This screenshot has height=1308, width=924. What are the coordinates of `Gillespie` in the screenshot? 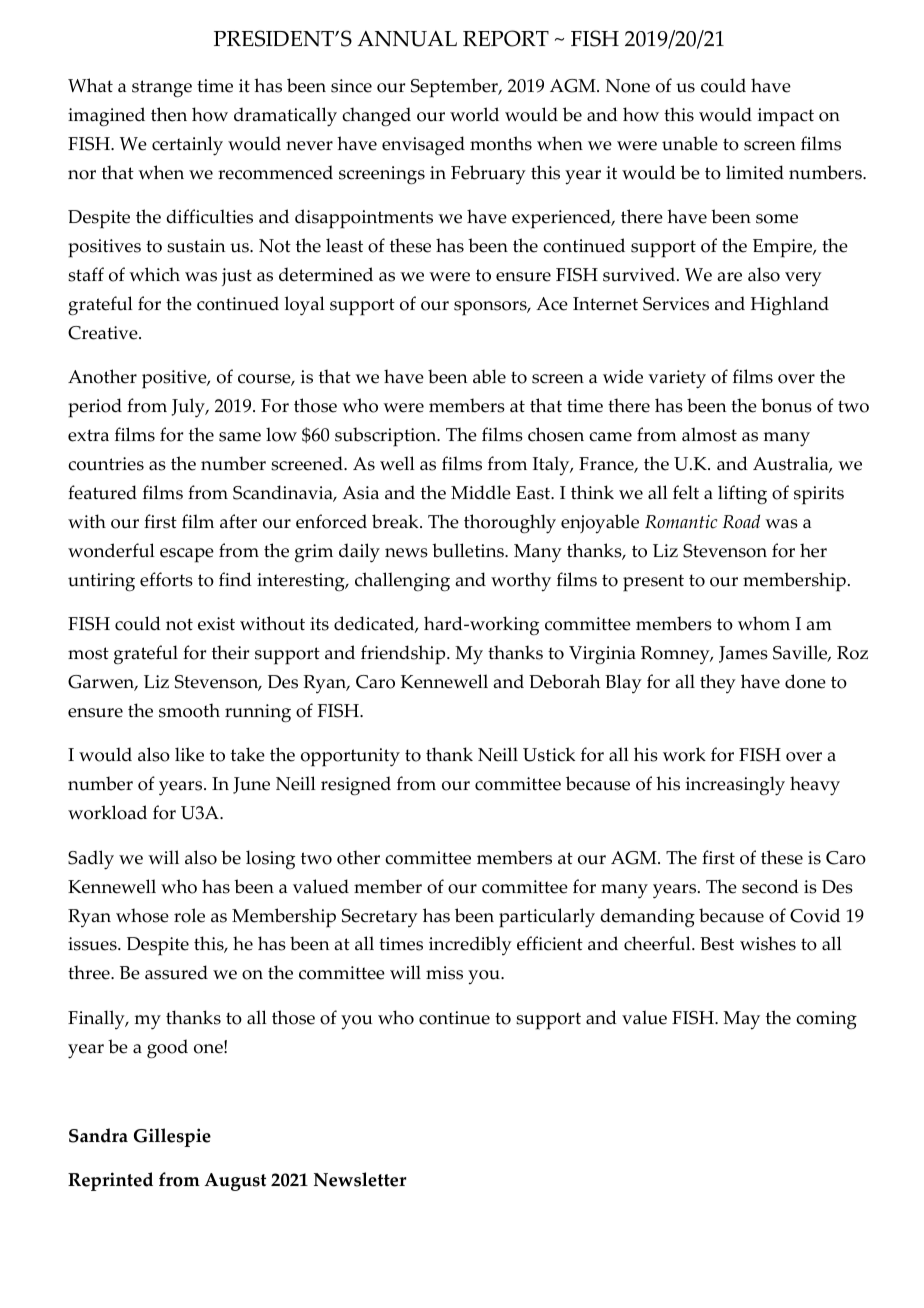 It's located at (172, 1137).
